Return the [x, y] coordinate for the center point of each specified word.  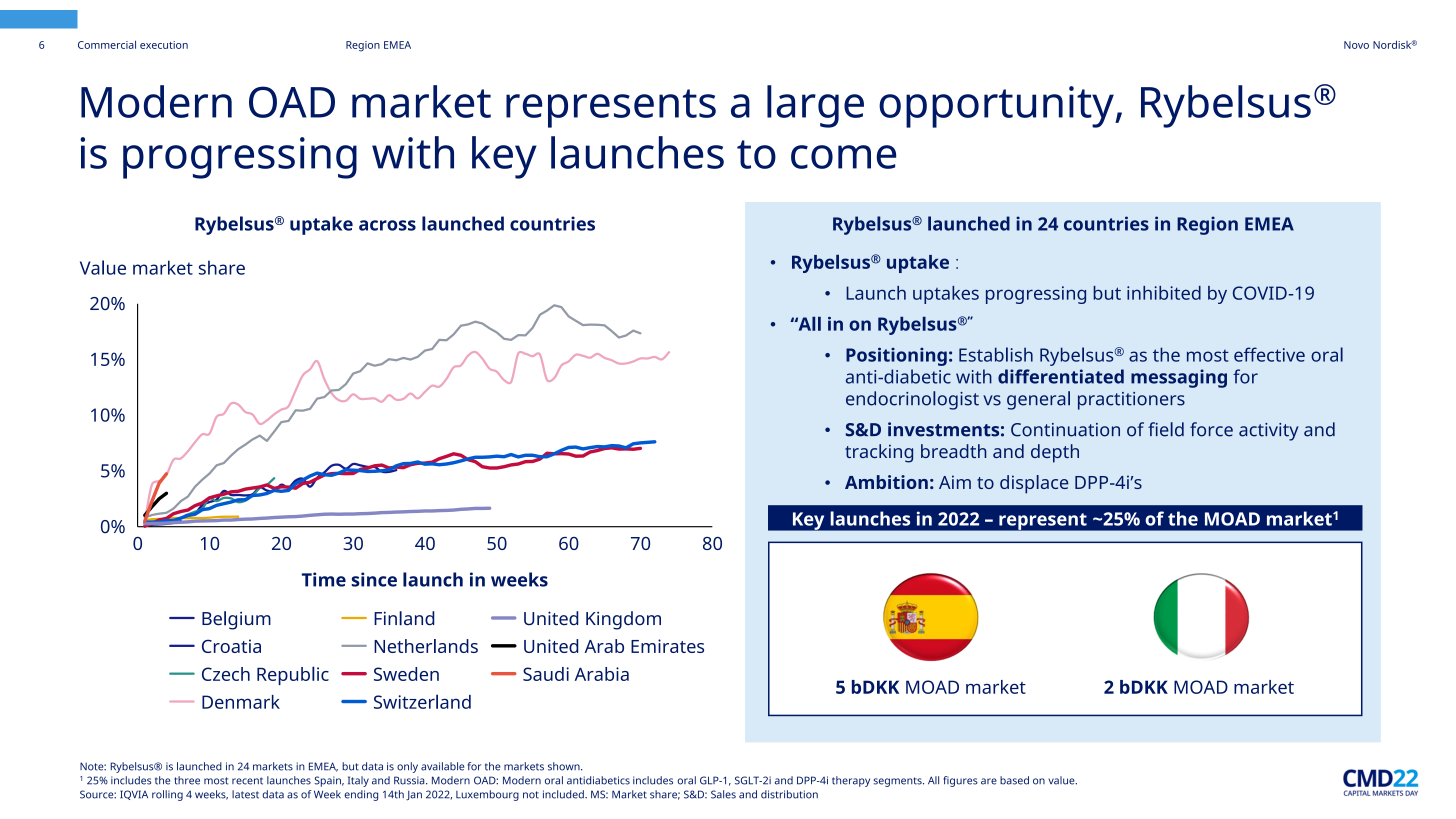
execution [164, 45]
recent [247, 781]
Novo [1356, 45]
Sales [723, 794]
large [815, 106]
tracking [879, 453]
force [1211, 429]
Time [324, 579]
